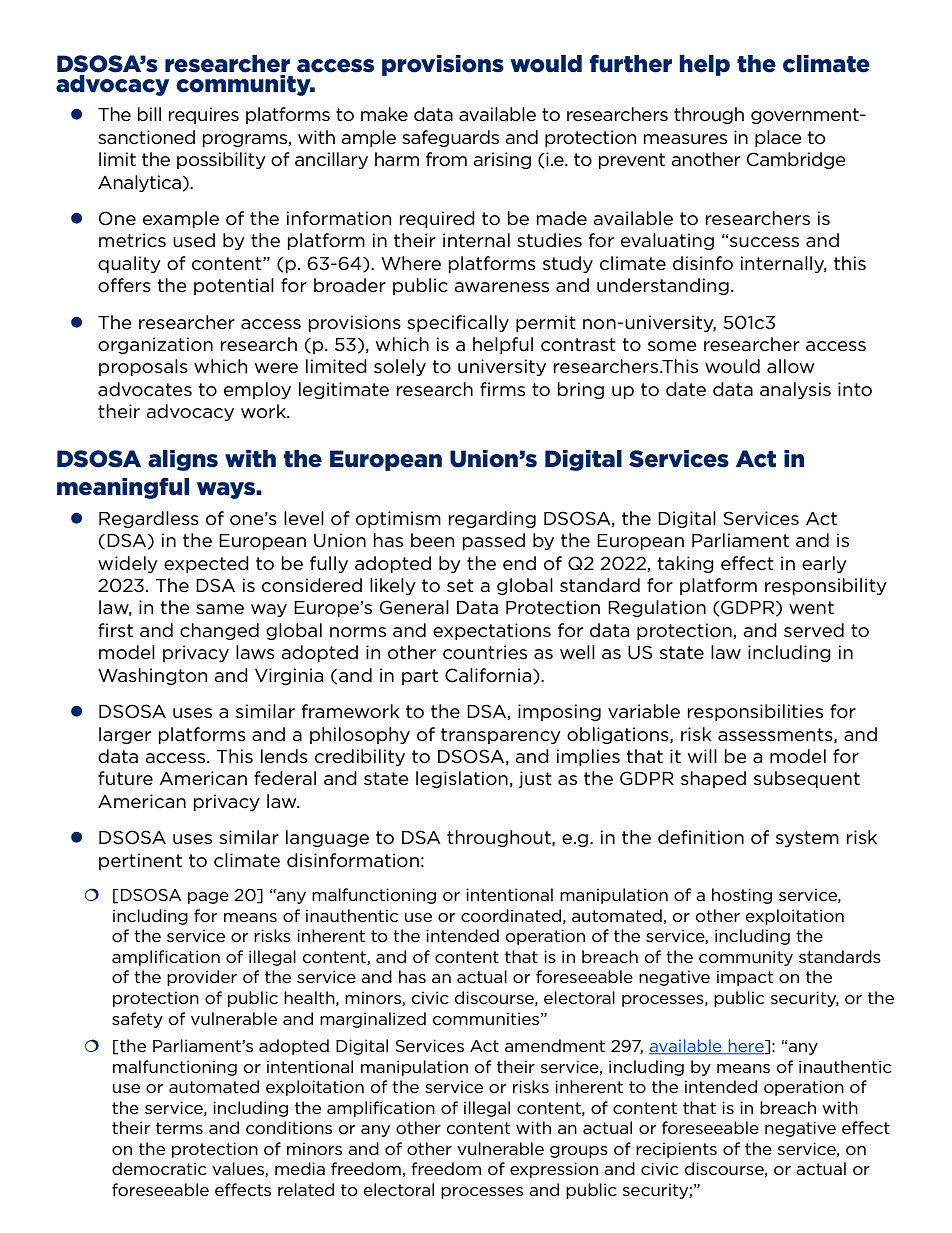 This image has height=1233, width=952. I want to click on Regardless, so click(149, 519).
